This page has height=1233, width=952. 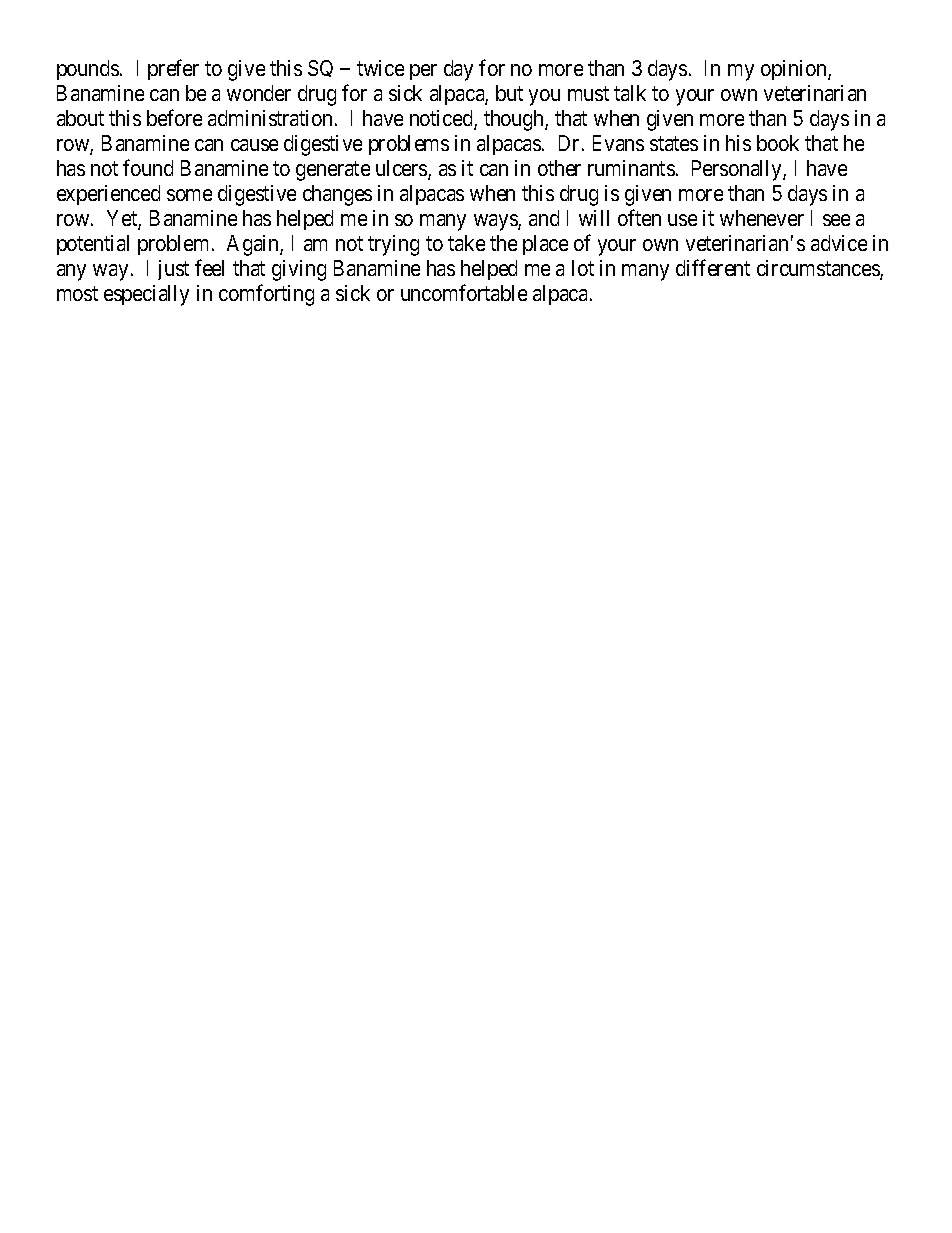 I want to click on Evans, so click(x=618, y=143).
